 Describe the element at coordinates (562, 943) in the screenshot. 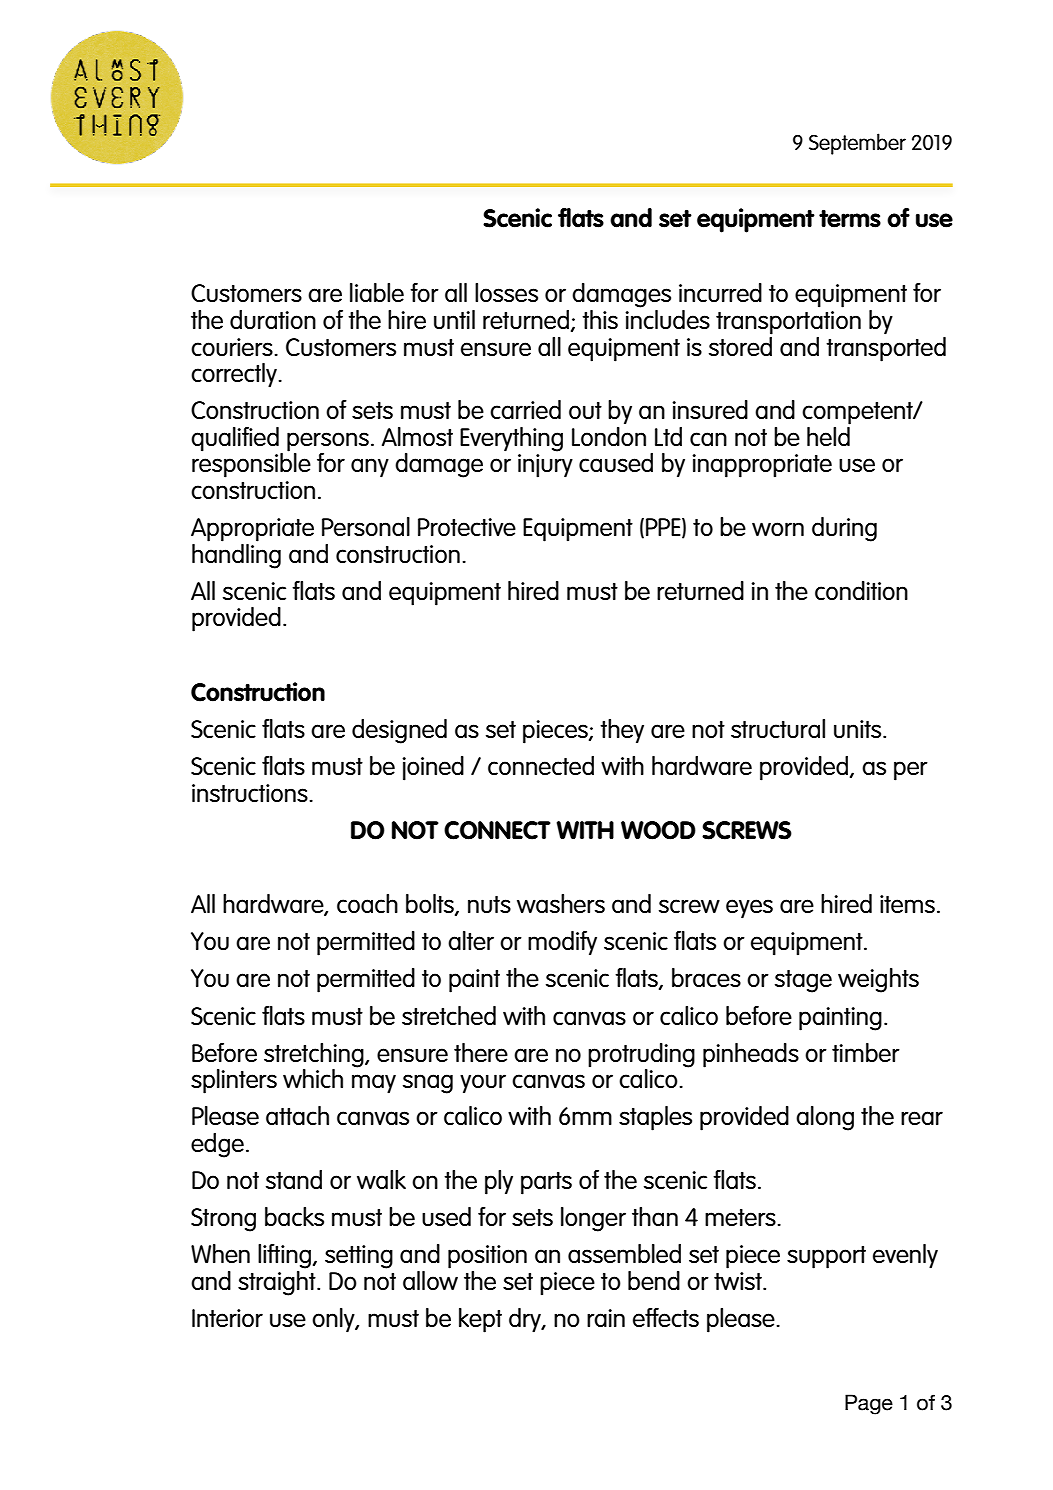

I see `modify` at that location.
